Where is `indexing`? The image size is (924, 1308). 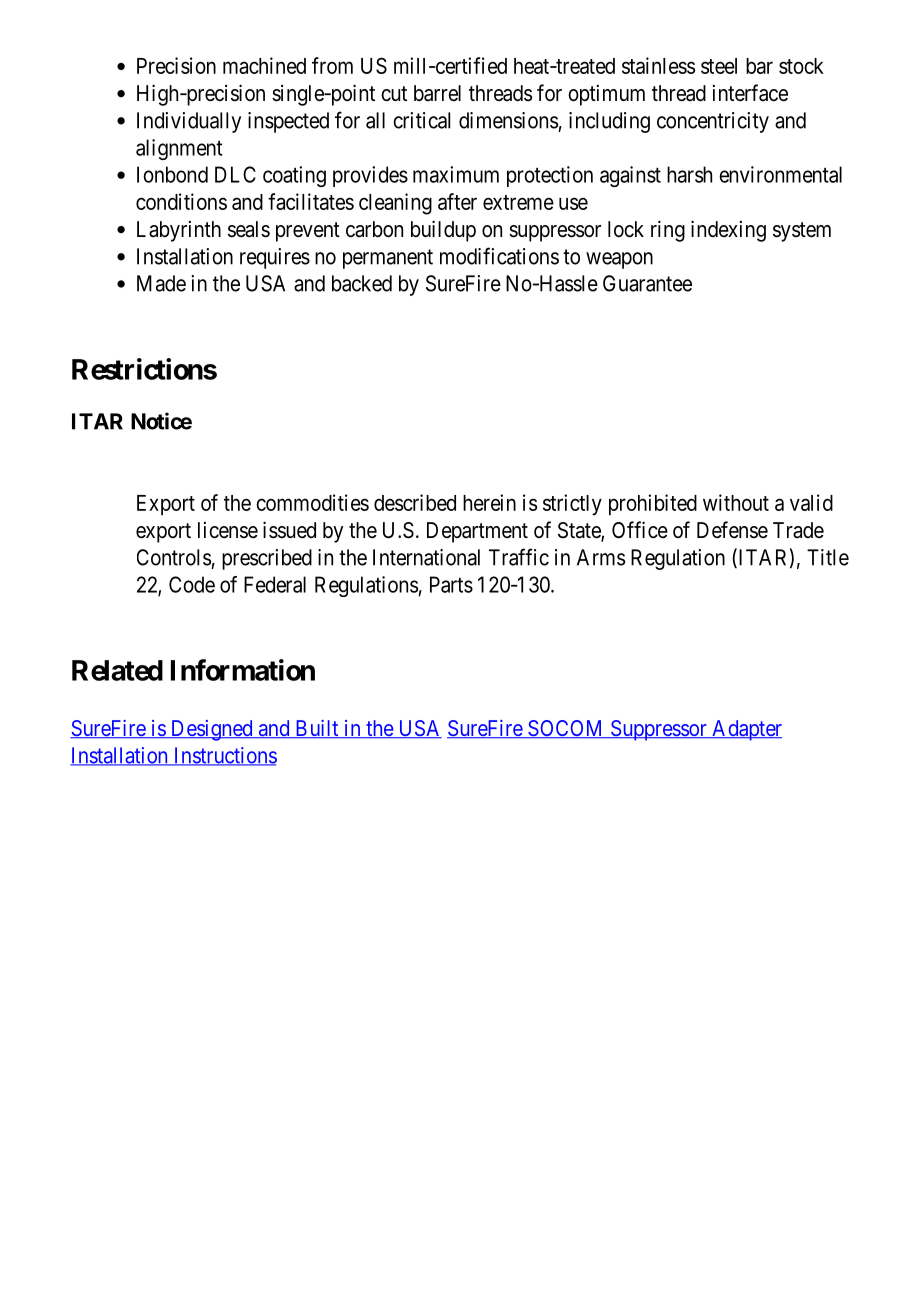 indexing is located at coordinates (728, 231).
